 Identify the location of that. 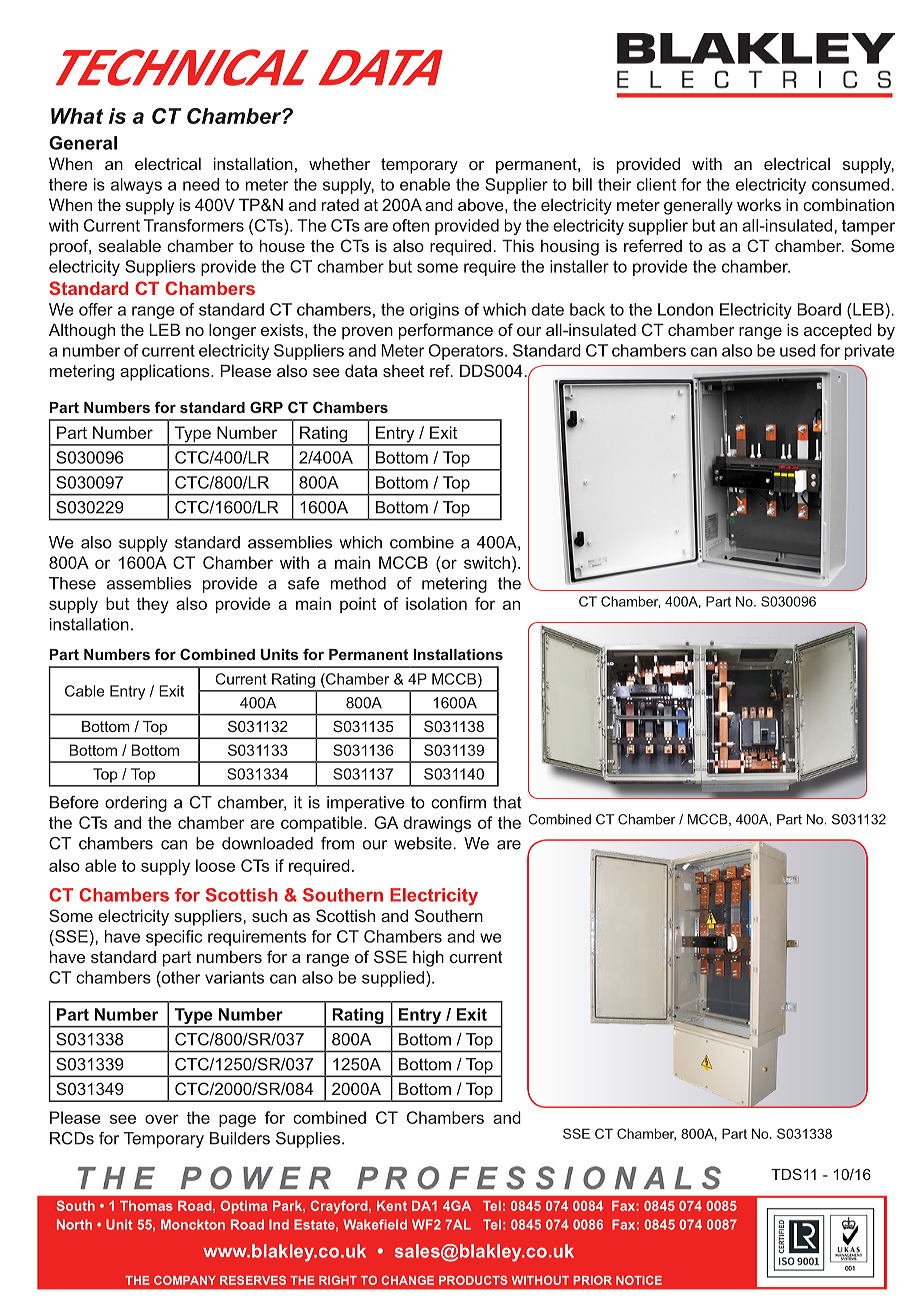
(507, 802).
